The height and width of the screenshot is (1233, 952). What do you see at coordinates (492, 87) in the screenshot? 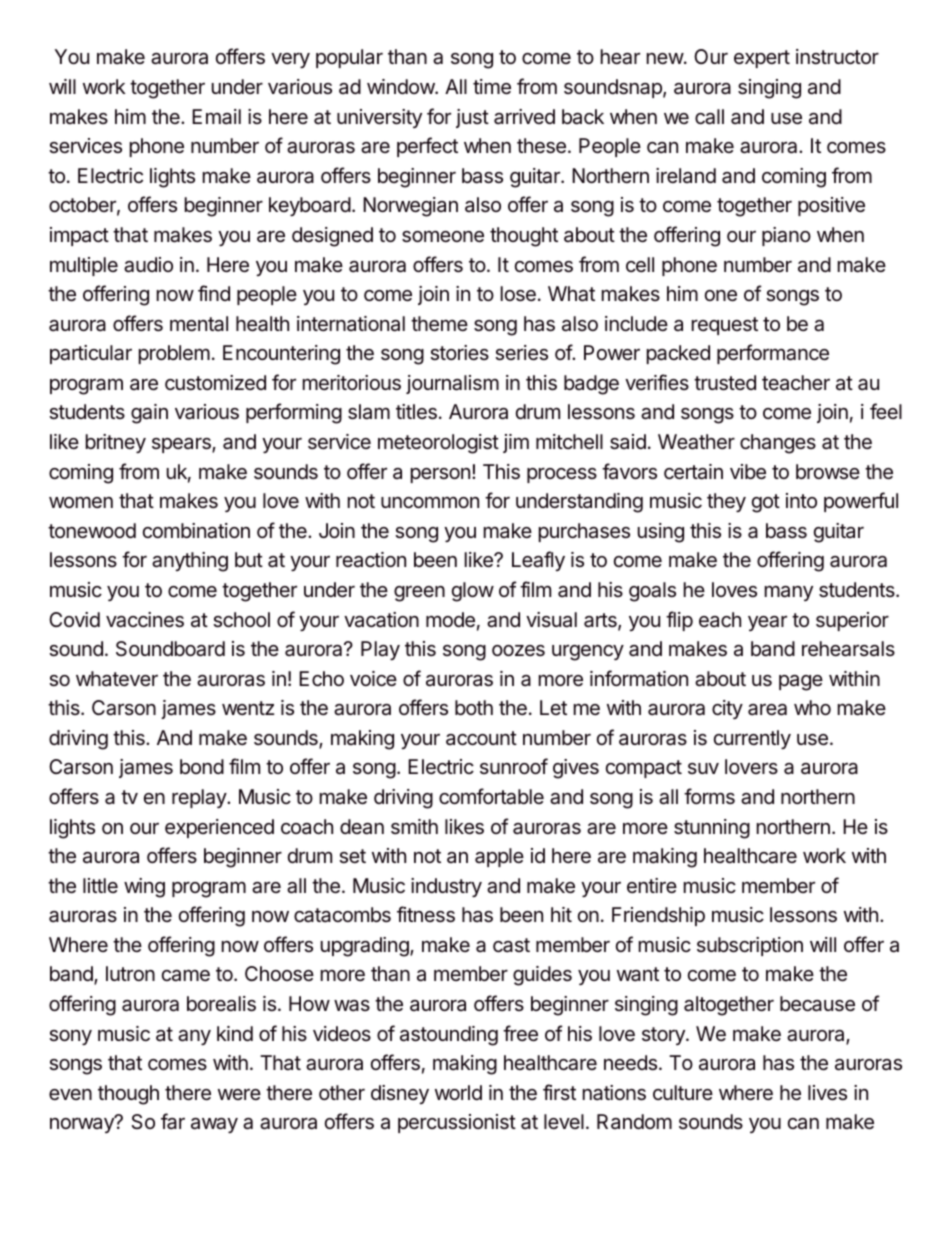
I see `time` at bounding box center [492, 87].
